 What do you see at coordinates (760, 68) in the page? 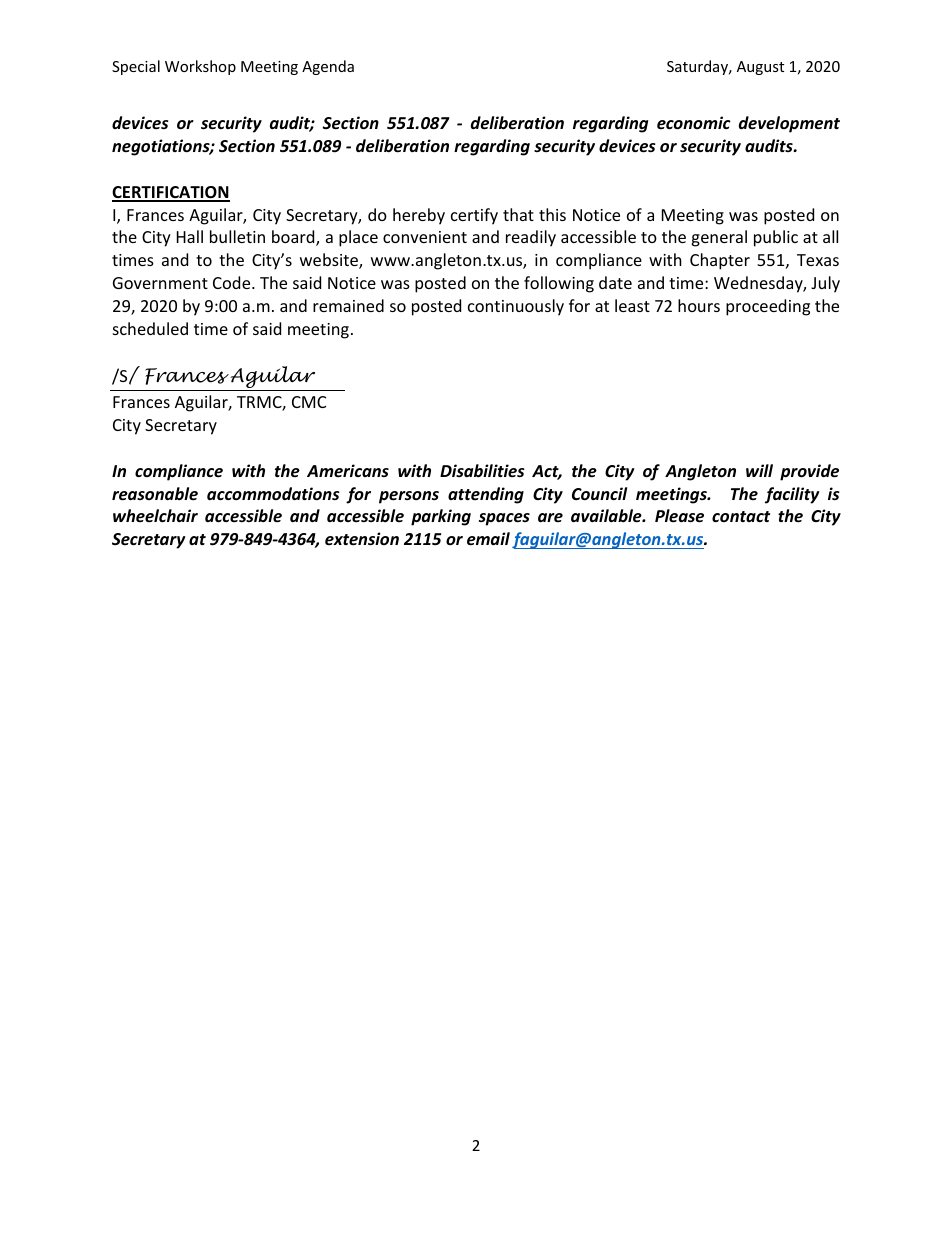
I see `August` at bounding box center [760, 68].
